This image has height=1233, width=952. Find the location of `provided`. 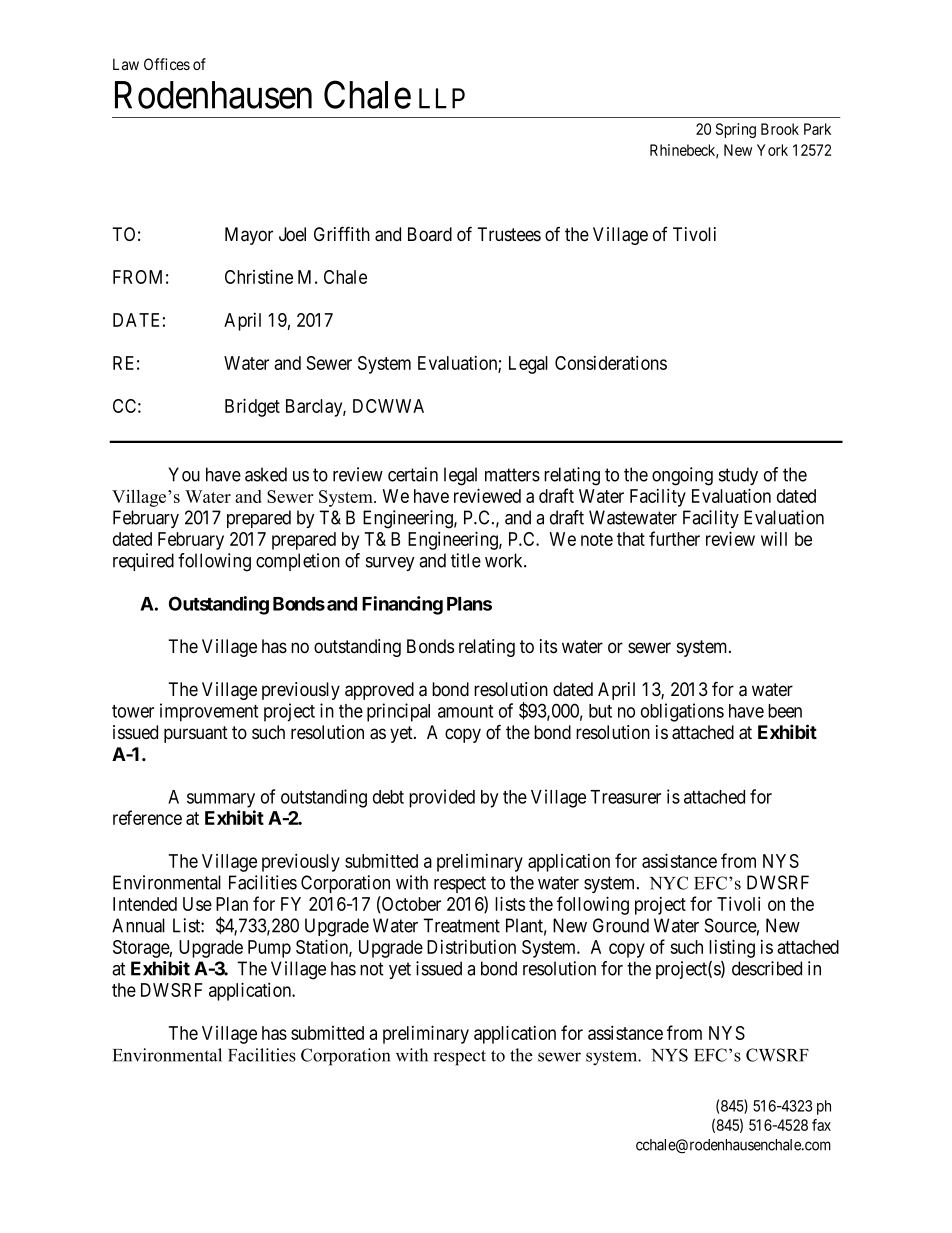

provided is located at coordinates (442, 798).
